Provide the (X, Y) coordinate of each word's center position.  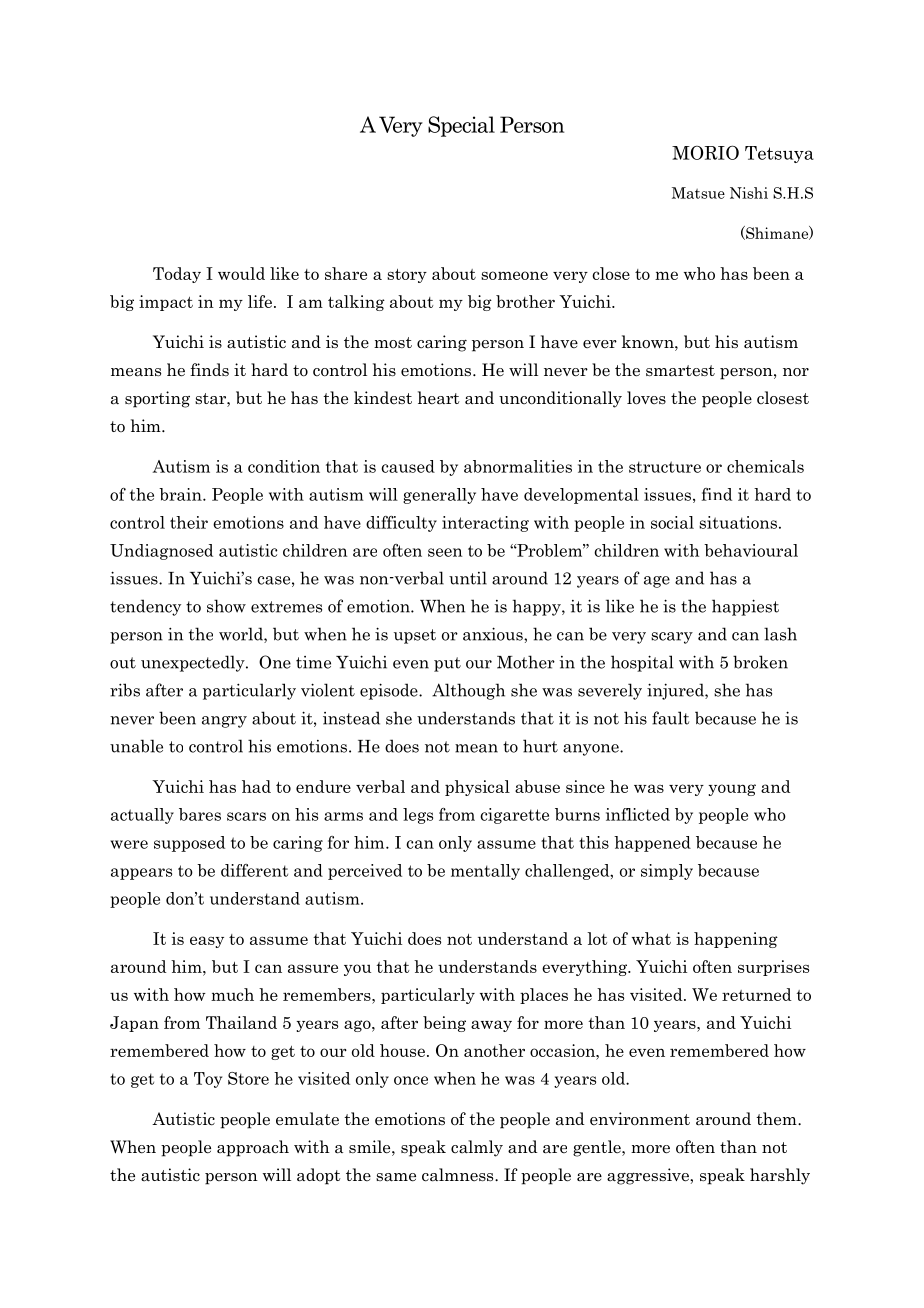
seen (445, 552)
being (444, 1024)
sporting (157, 399)
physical (477, 788)
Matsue (698, 193)
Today (177, 275)
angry (224, 722)
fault (670, 718)
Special (461, 126)
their (189, 522)
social (672, 522)
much (232, 994)
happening (736, 940)
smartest (680, 371)
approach (253, 1148)
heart (439, 398)
